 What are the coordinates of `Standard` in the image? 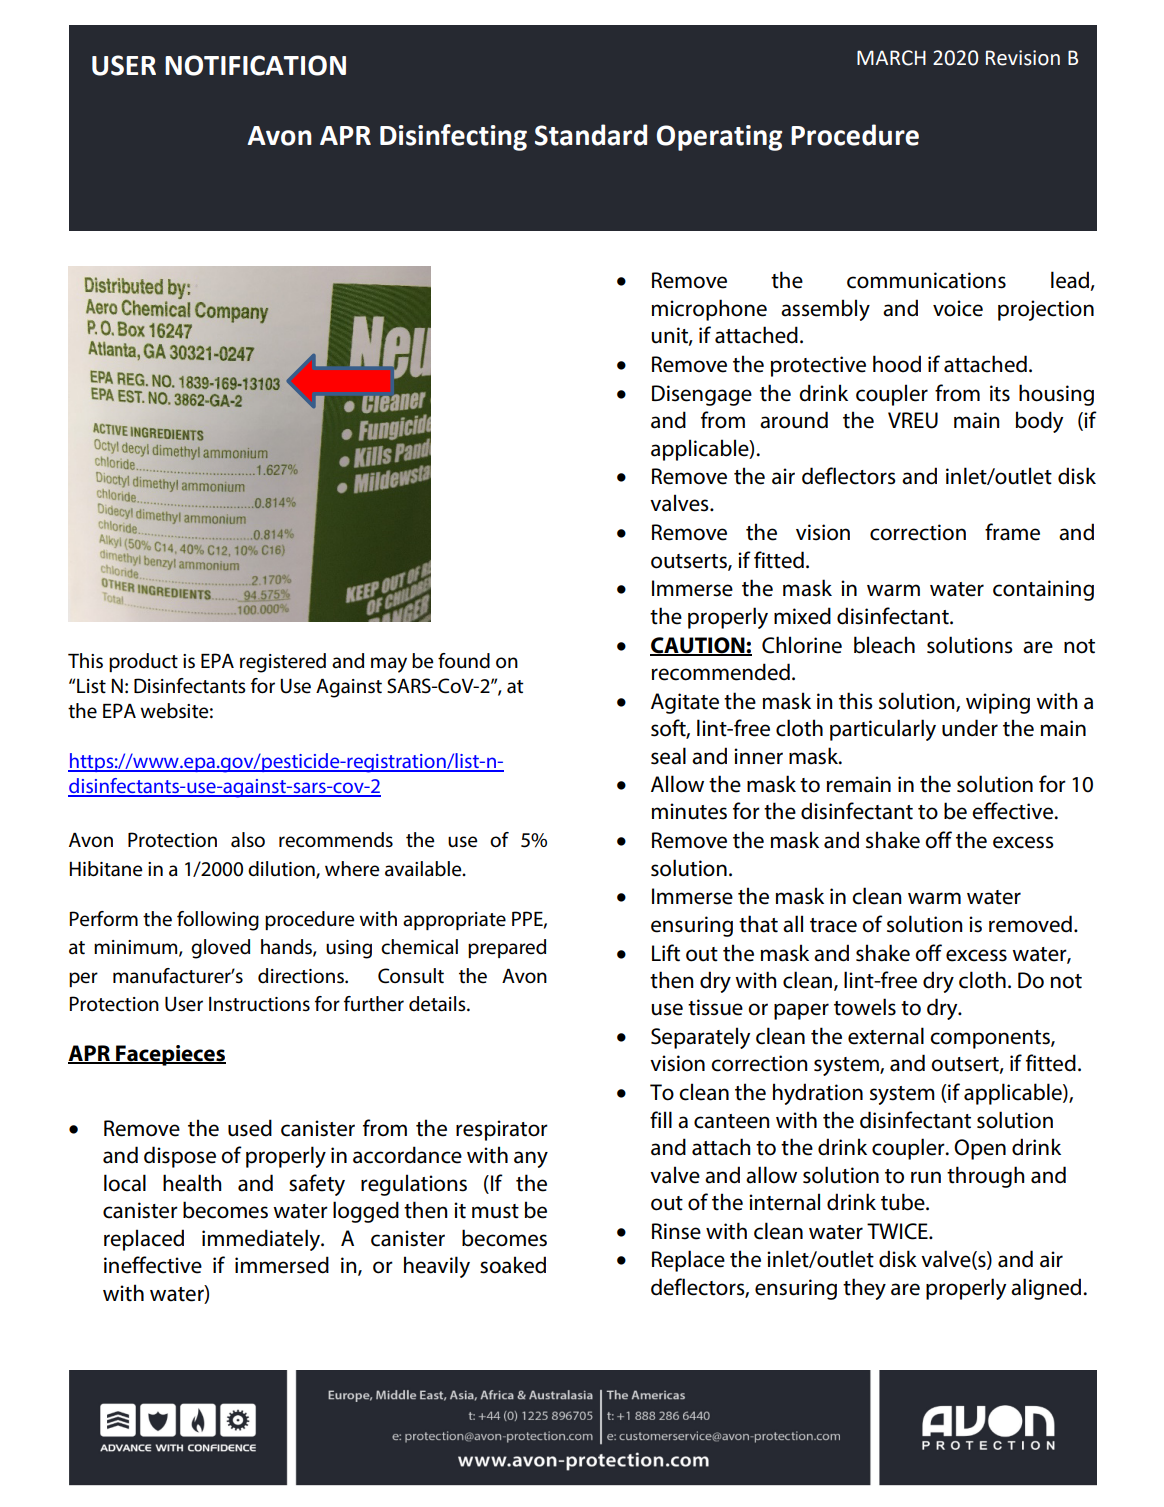 It's located at (591, 135).
